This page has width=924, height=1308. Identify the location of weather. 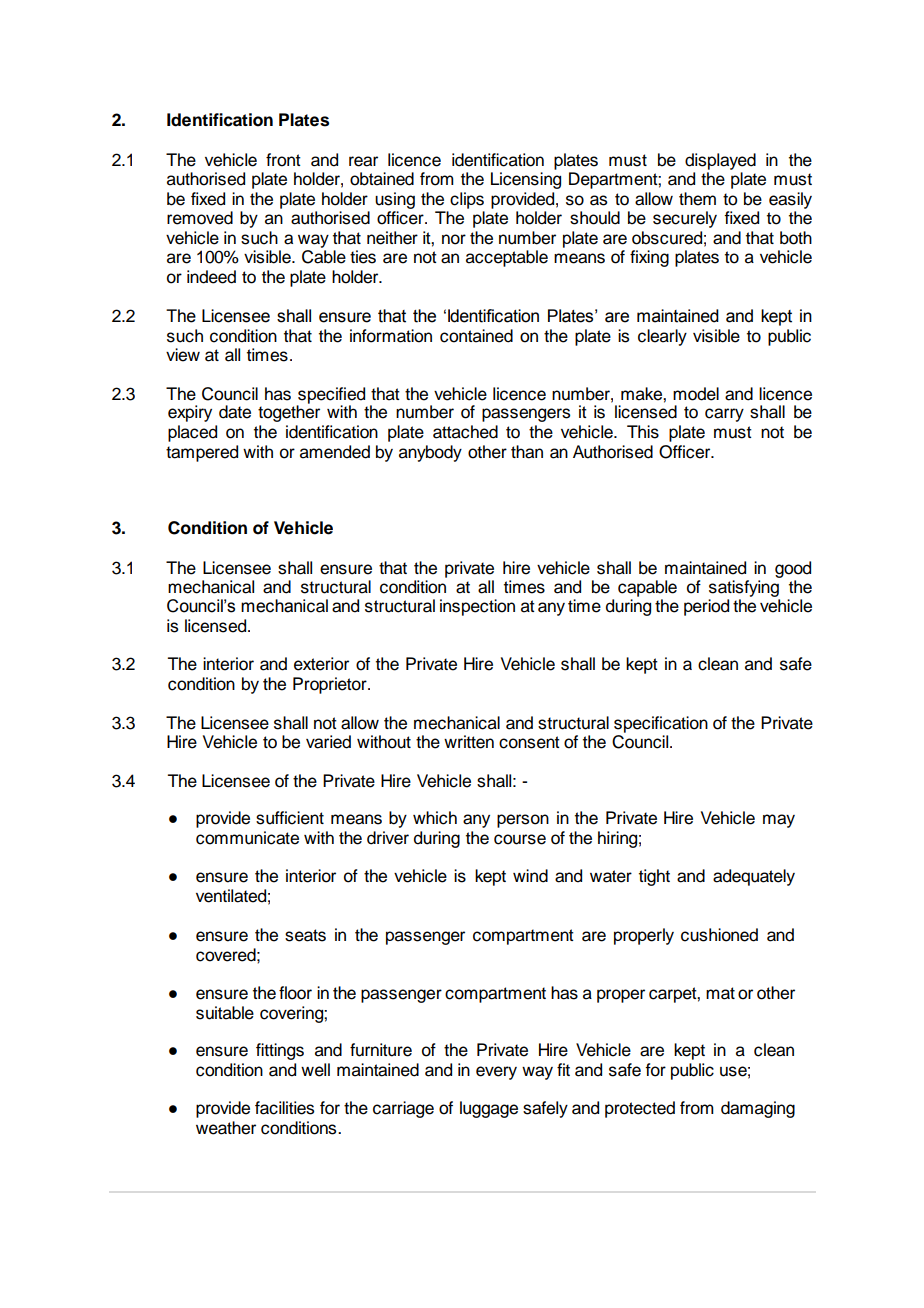
(226, 1128).
